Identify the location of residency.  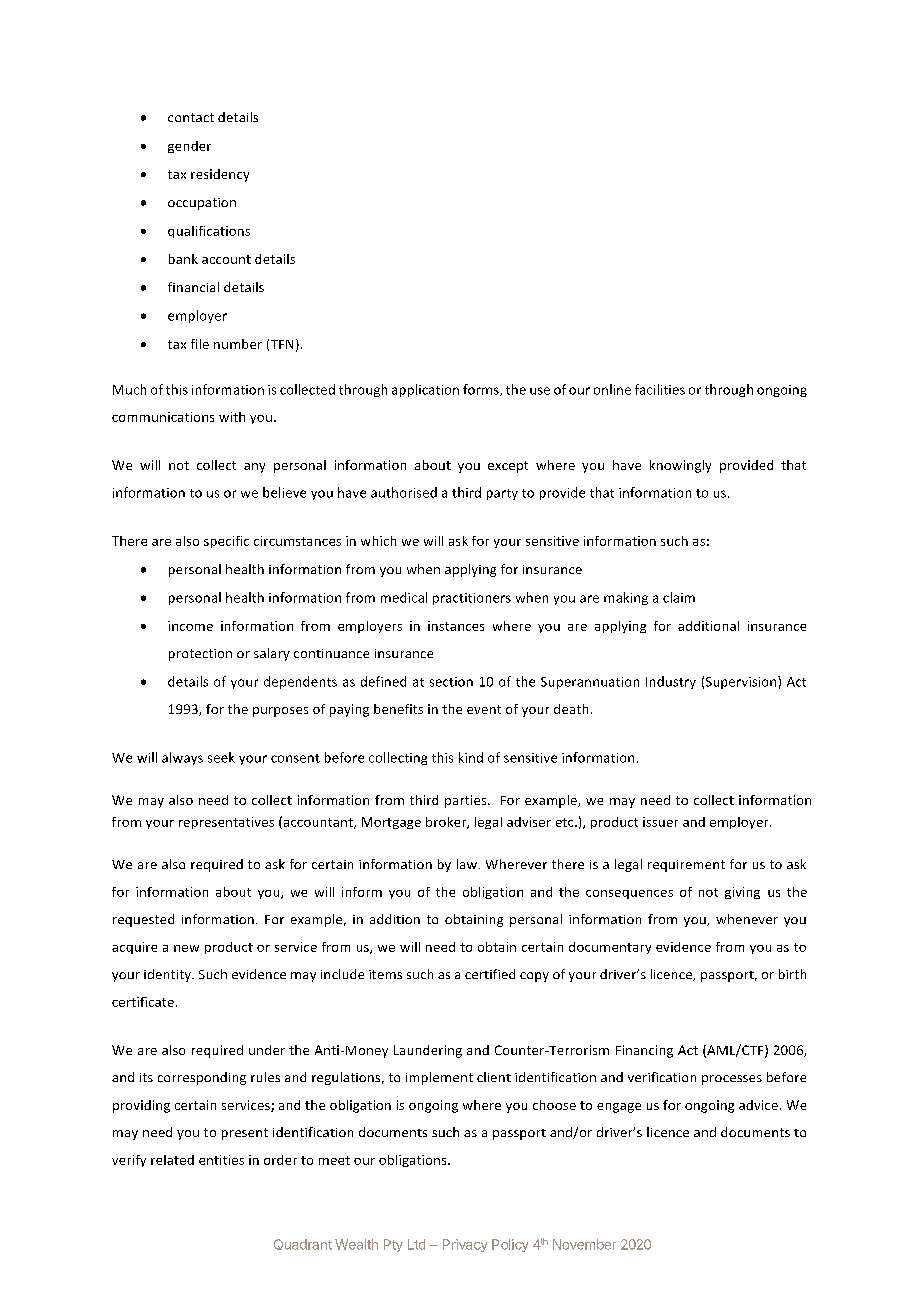
(220, 175).
